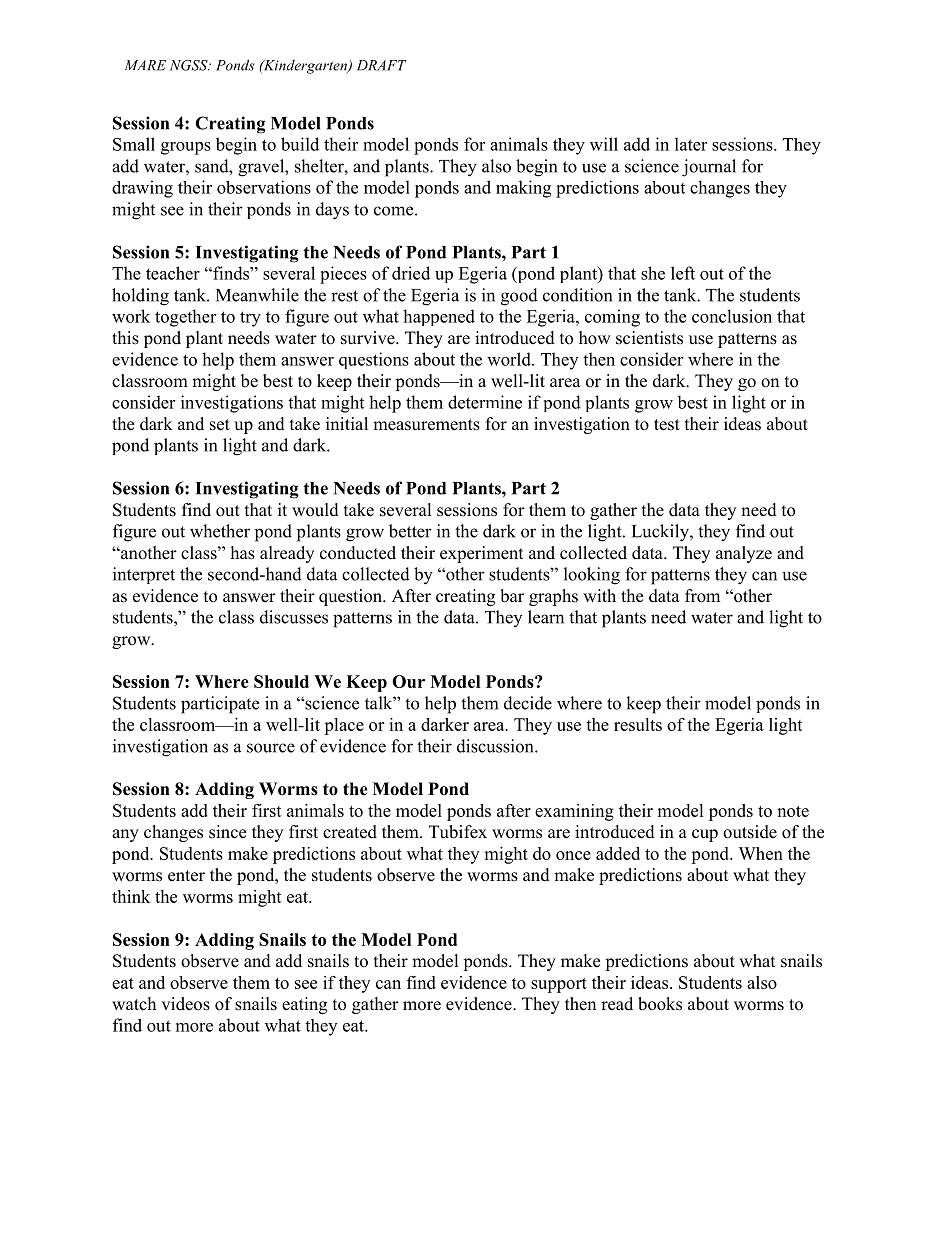 The height and width of the image is (1233, 952). Describe the element at coordinates (559, 985) in the image. I see `support` at that location.
